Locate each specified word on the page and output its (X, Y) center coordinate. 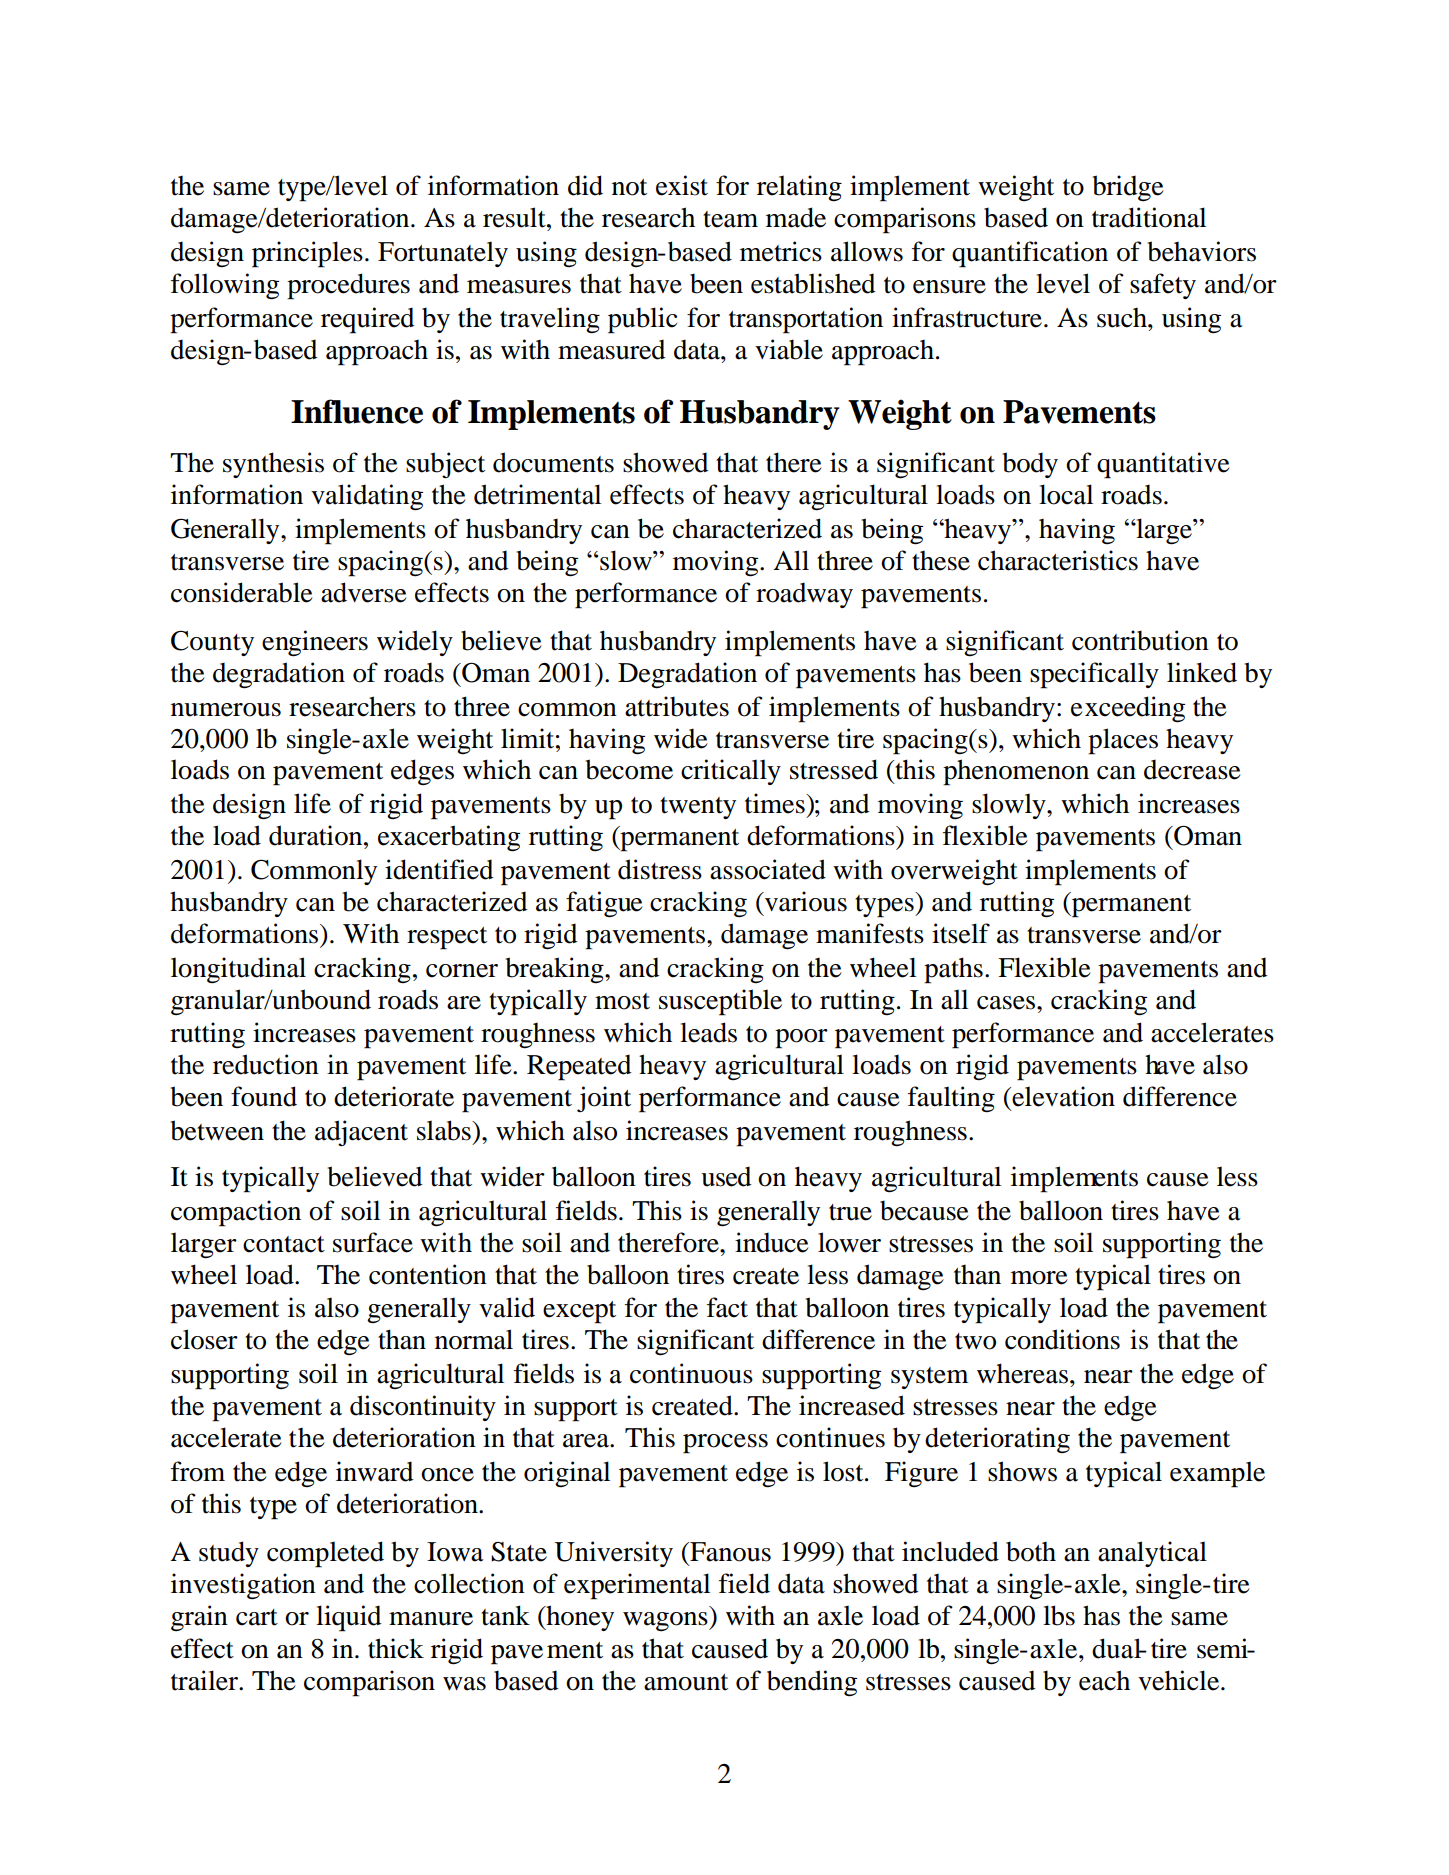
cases (1007, 1003)
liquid (349, 1618)
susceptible (720, 1002)
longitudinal (238, 970)
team (730, 219)
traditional (1149, 217)
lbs (1059, 1615)
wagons (666, 1621)
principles (307, 254)
